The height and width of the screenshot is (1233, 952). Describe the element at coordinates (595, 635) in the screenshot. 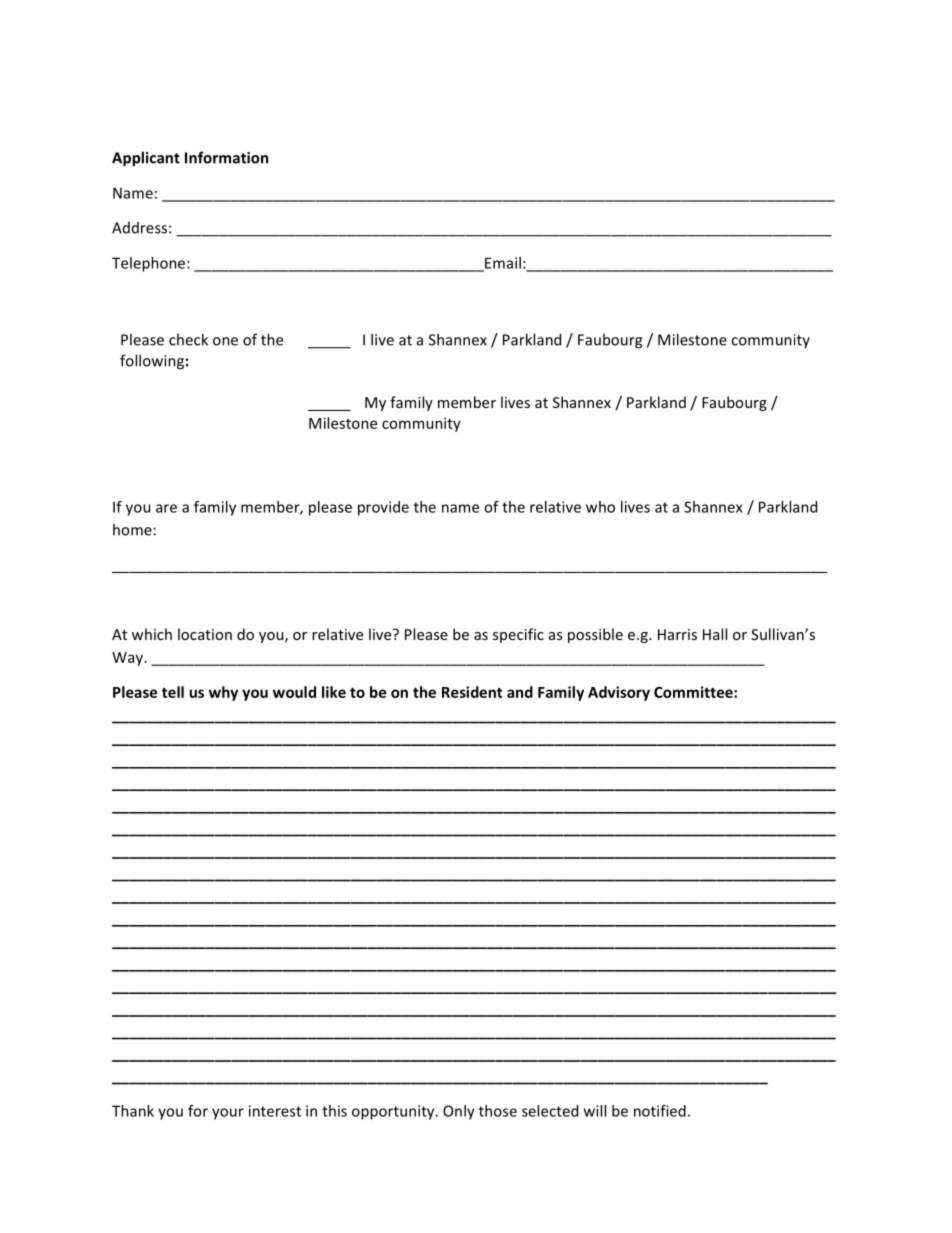

I see `possible` at that location.
